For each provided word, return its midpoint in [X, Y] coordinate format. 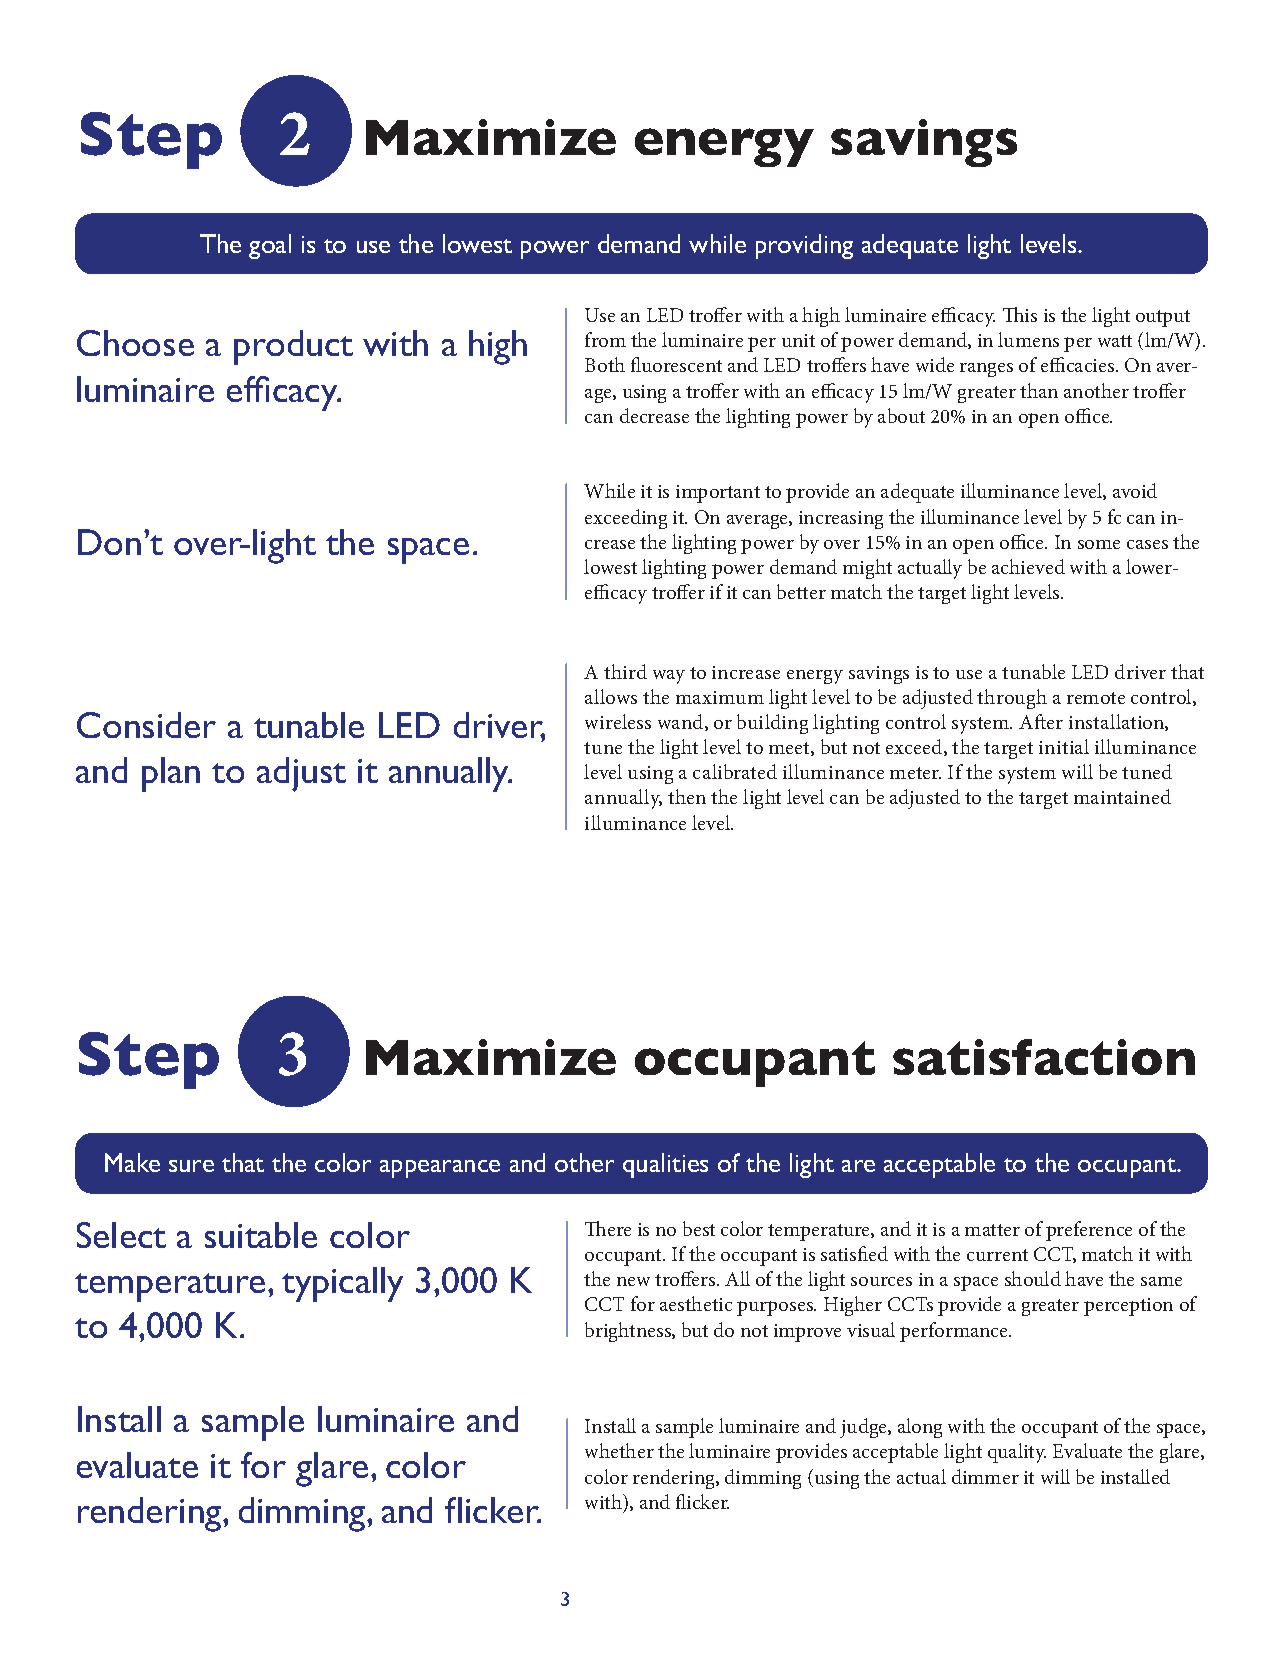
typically [342, 1284]
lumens [1028, 339]
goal [270, 246]
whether [619, 1450]
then [687, 796]
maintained [1122, 796]
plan [171, 774]
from [605, 339]
